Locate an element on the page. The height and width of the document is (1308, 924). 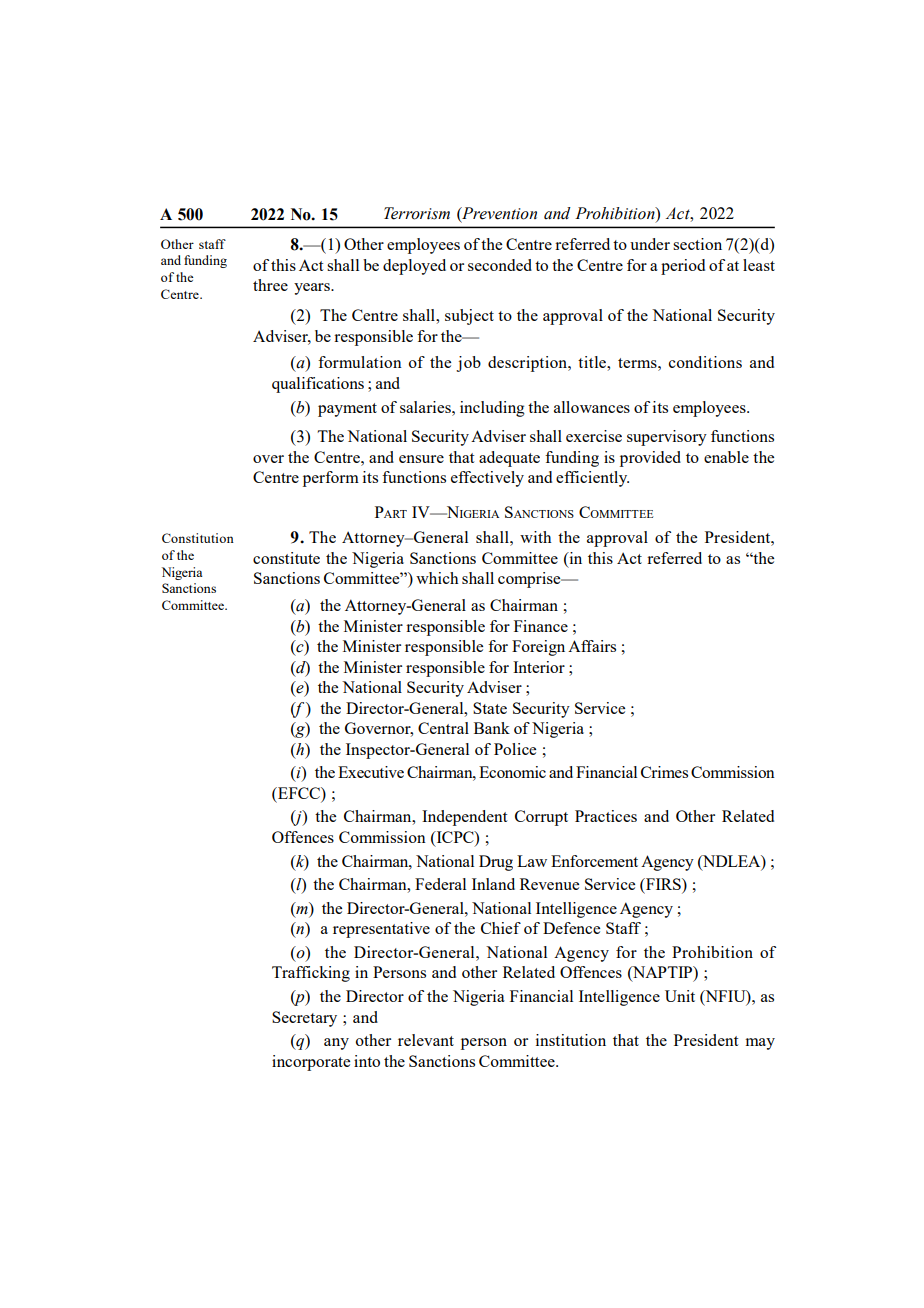
three is located at coordinates (270, 285).
